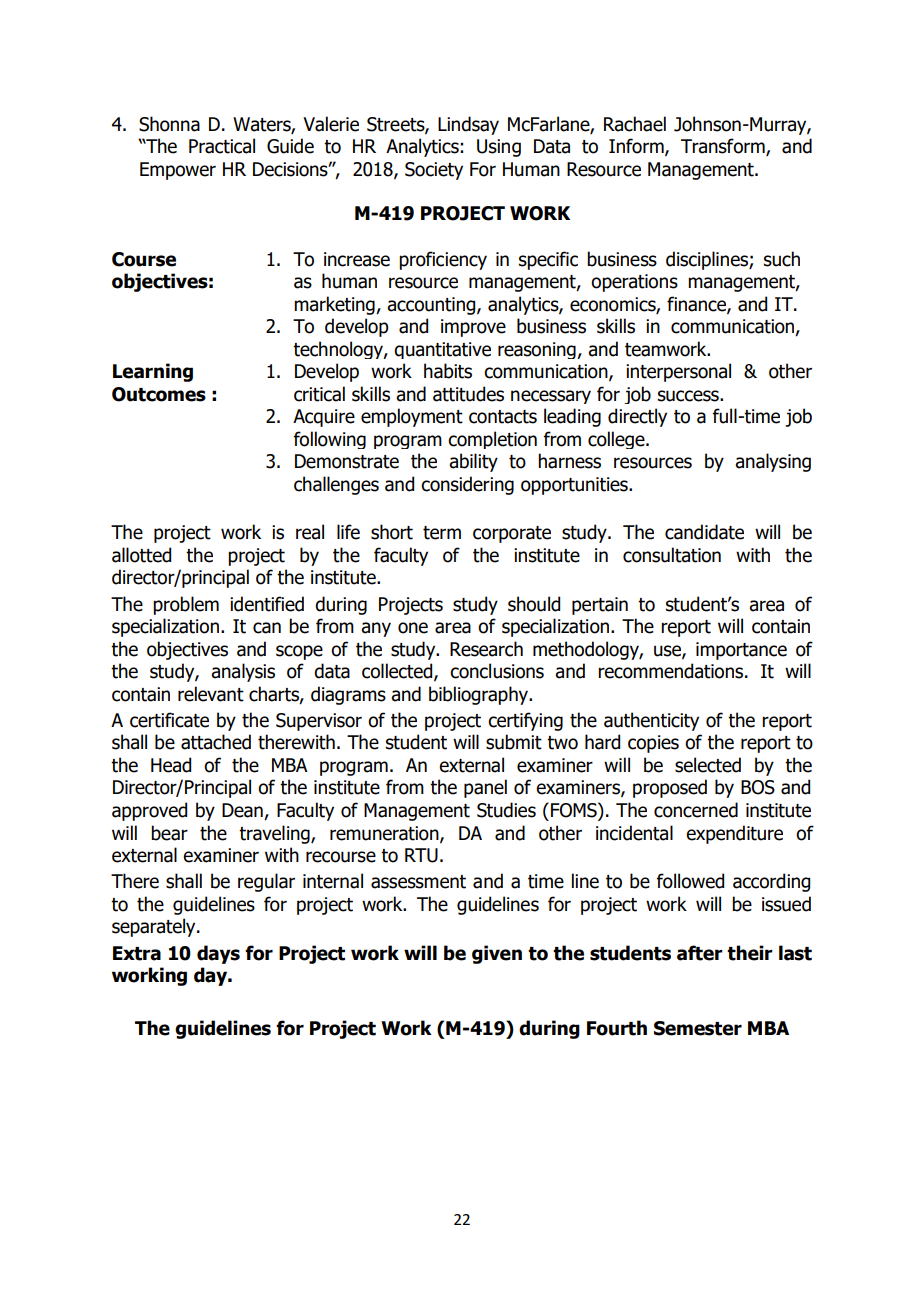 The height and width of the document is (1308, 924). I want to click on bibliography, so click(479, 695).
